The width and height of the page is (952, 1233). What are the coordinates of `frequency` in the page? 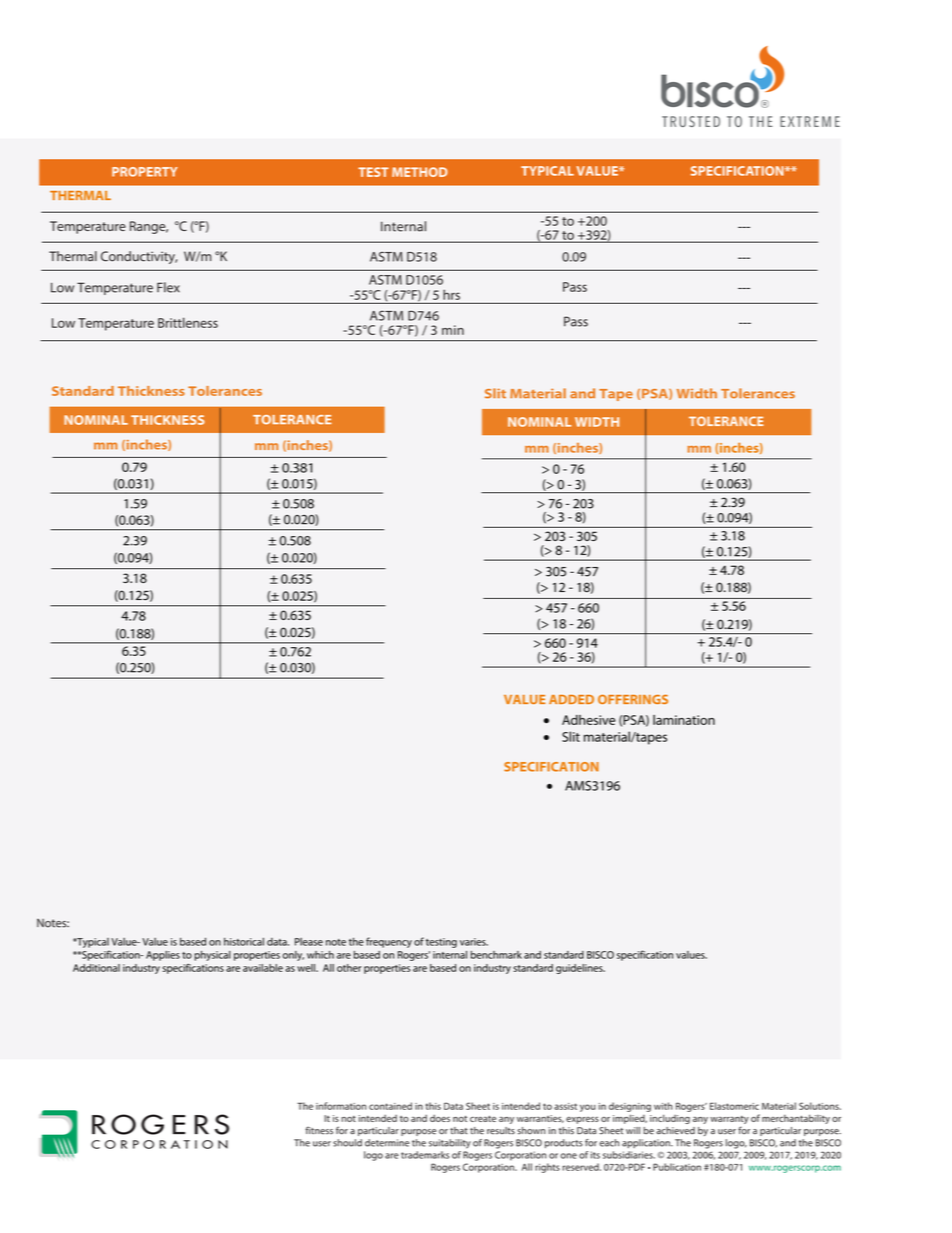 It's located at (389, 942).
